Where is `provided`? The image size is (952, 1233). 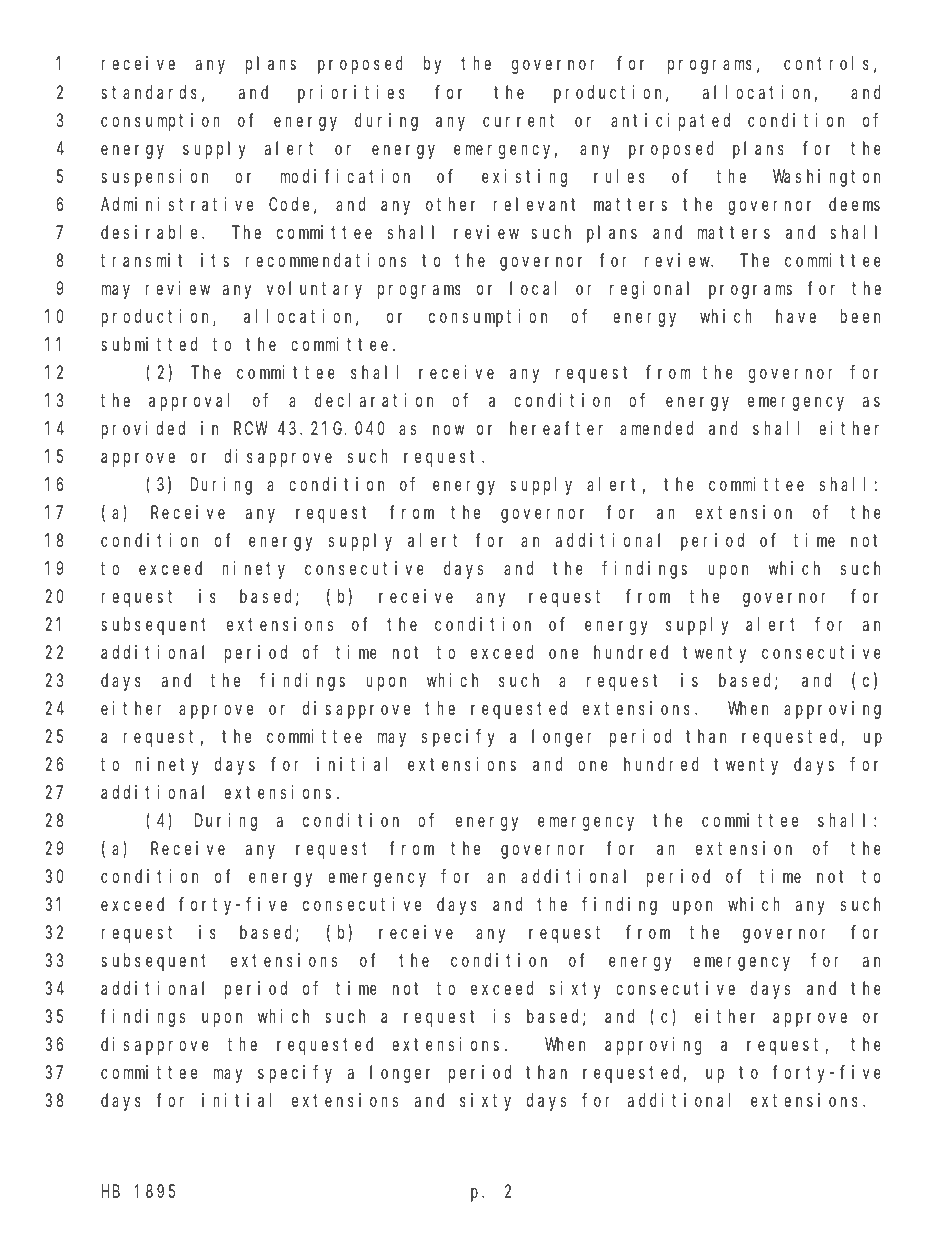
provided is located at coordinates (143, 430).
